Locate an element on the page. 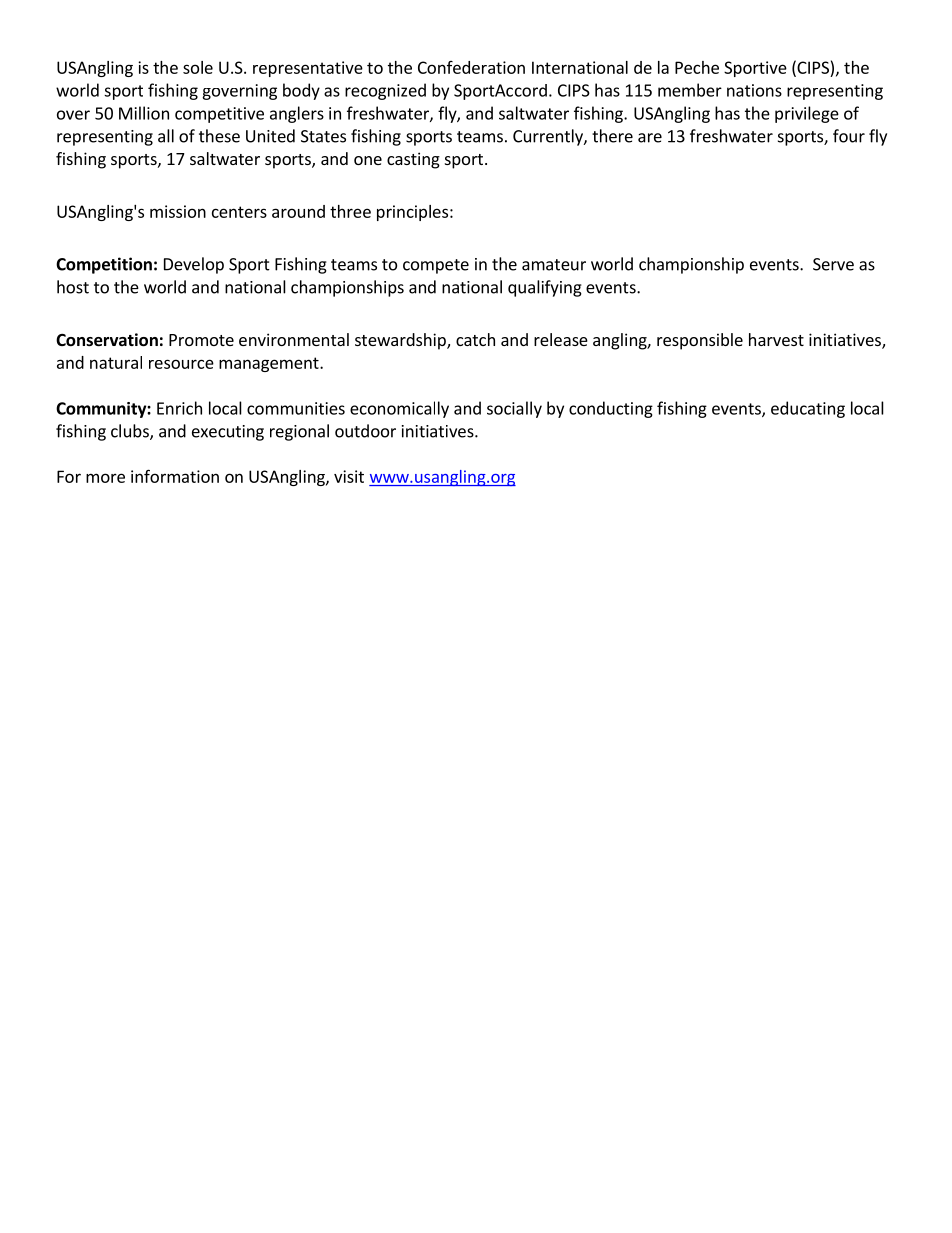 The image size is (952, 1233). Confederation is located at coordinates (471, 67).
